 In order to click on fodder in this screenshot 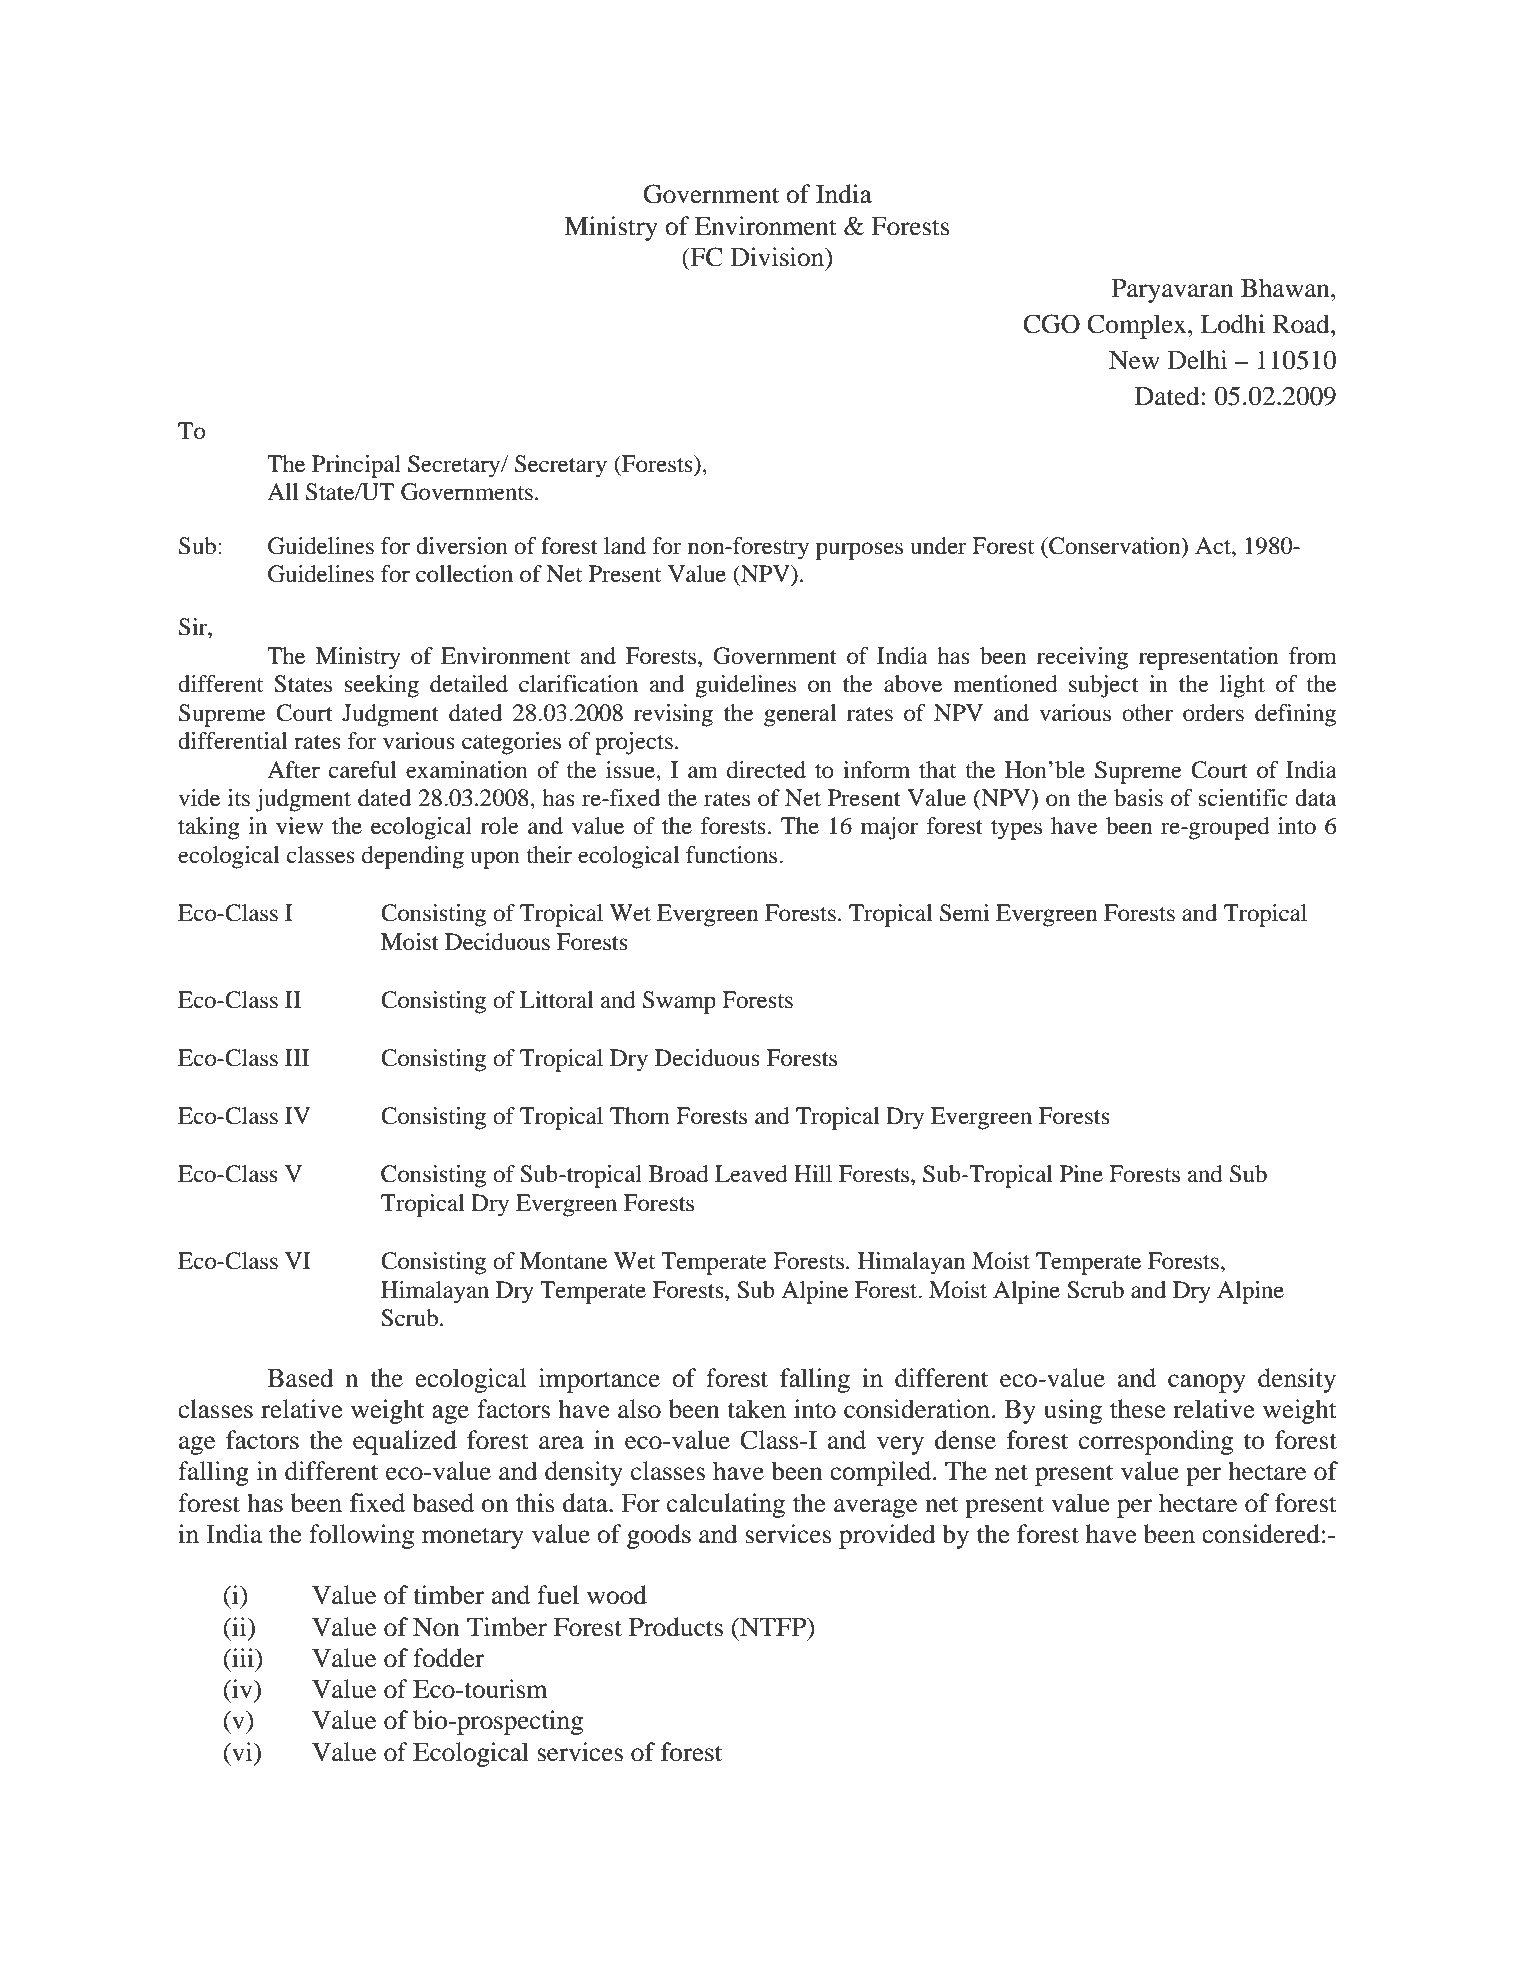, I will do `click(448, 1658)`.
